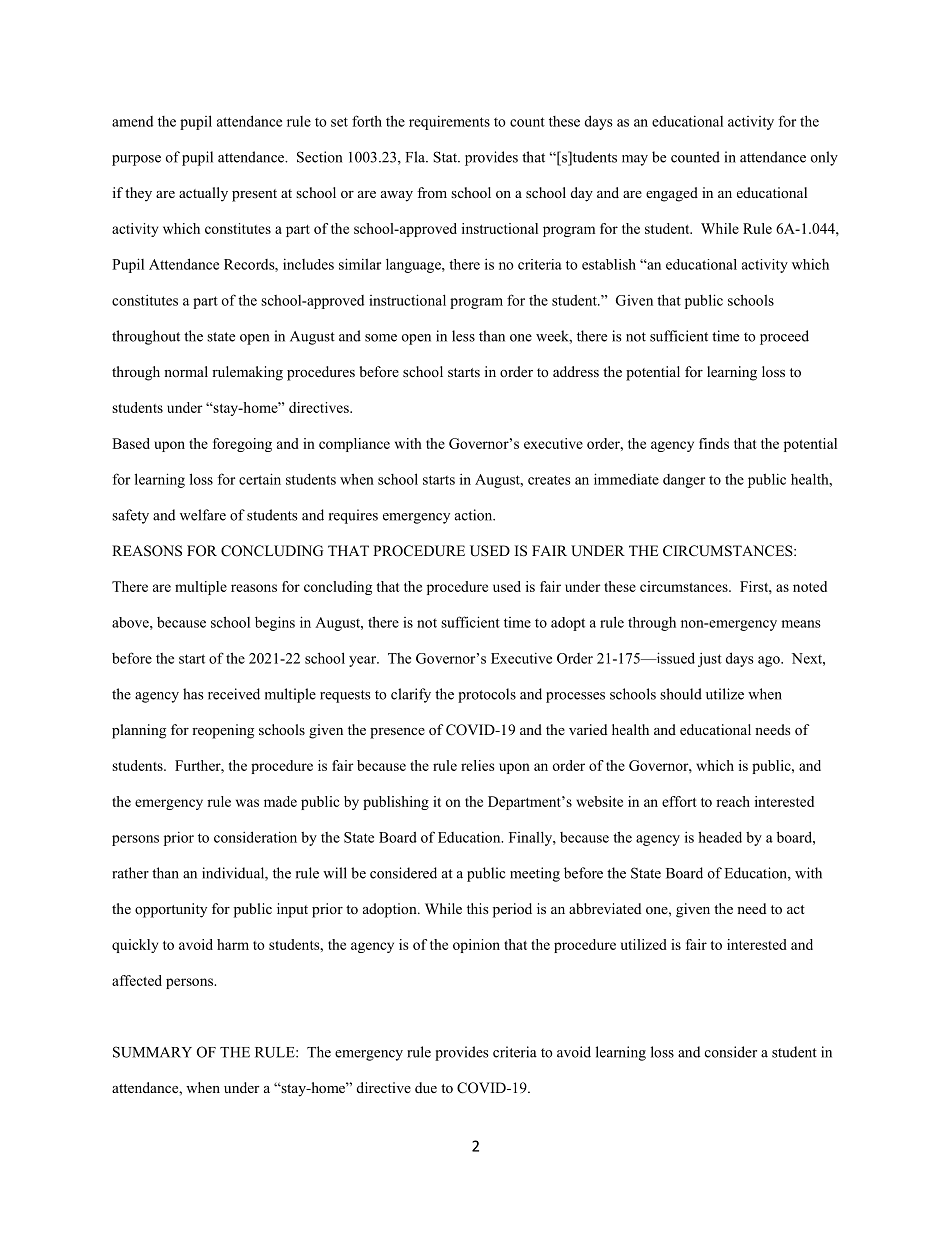 Image resolution: width=952 pixels, height=1233 pixels. Describe the element at coordinates (275, 623) in the page. I see `begins` at that location.
